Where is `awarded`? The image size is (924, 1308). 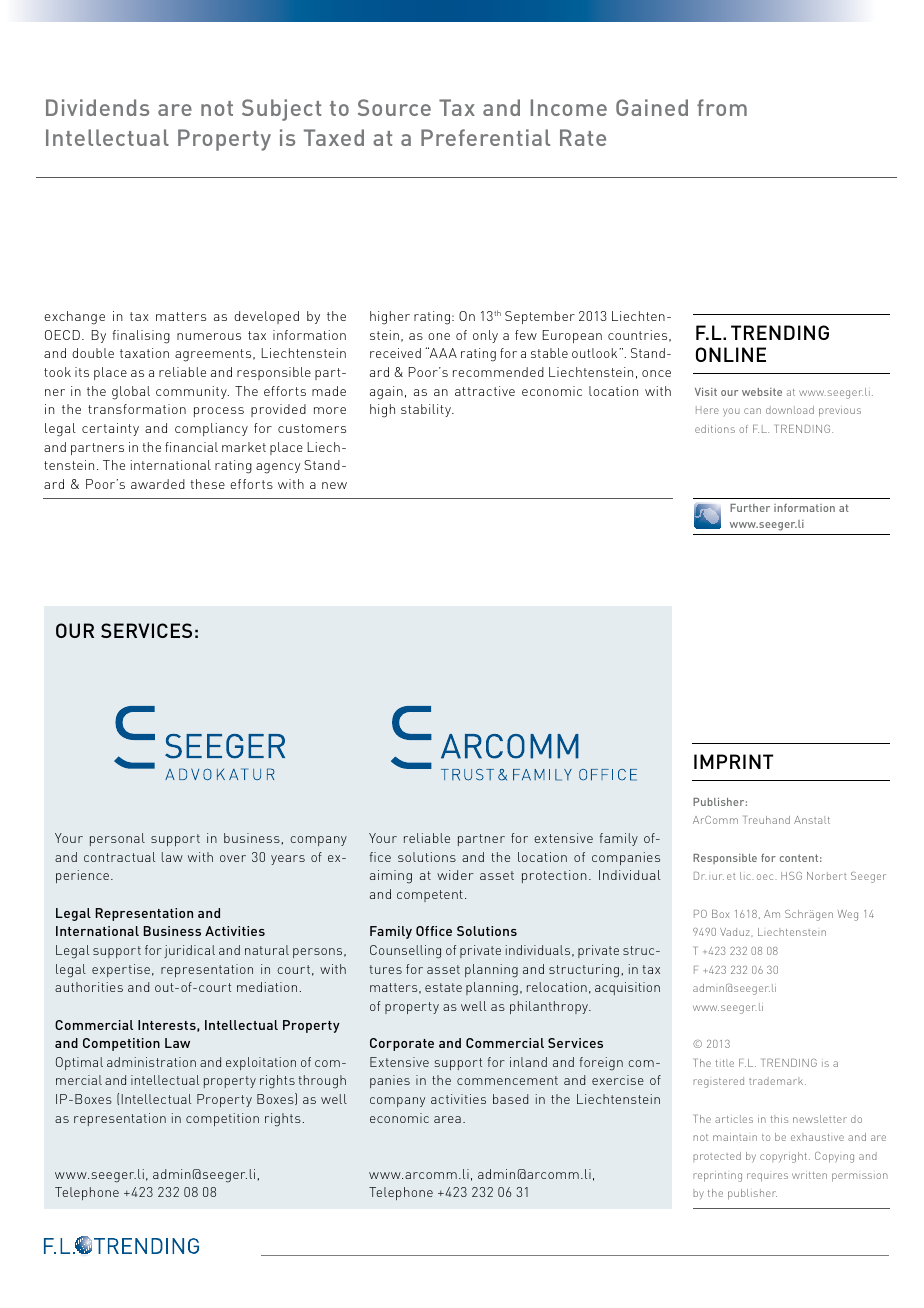
awarded is located at coordinates (158, 484).
